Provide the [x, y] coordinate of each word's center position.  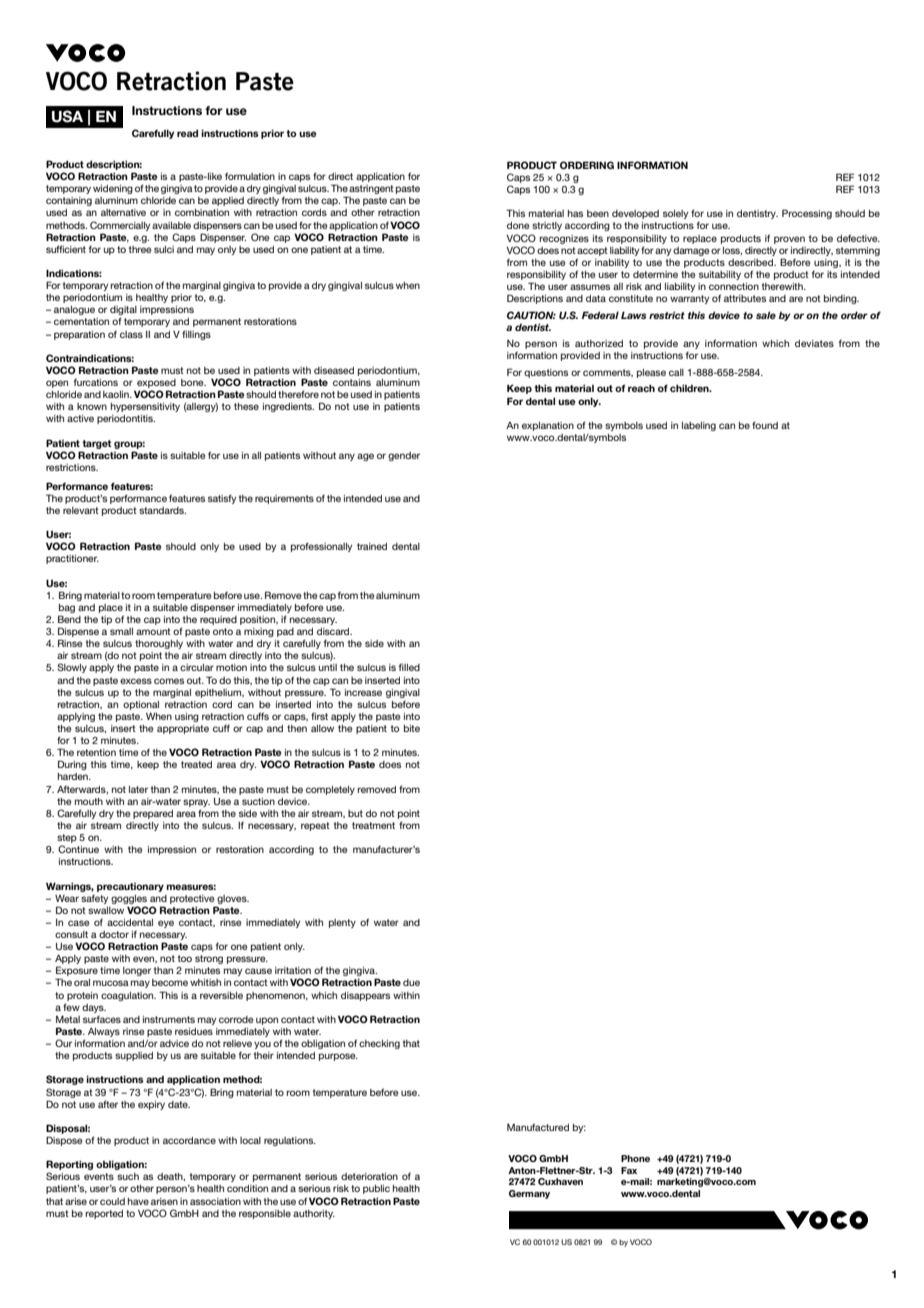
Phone [635, 1158]
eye [166, 924]
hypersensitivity [145, 407]
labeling [699, 426]
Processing [807, 214]
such [128, 1176]
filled [409, 667]
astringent [371, 191]
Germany [529, 1194]
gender [404, 456]
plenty [342, 923]
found [765, 425]
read [187, 133]
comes [169, 681]
